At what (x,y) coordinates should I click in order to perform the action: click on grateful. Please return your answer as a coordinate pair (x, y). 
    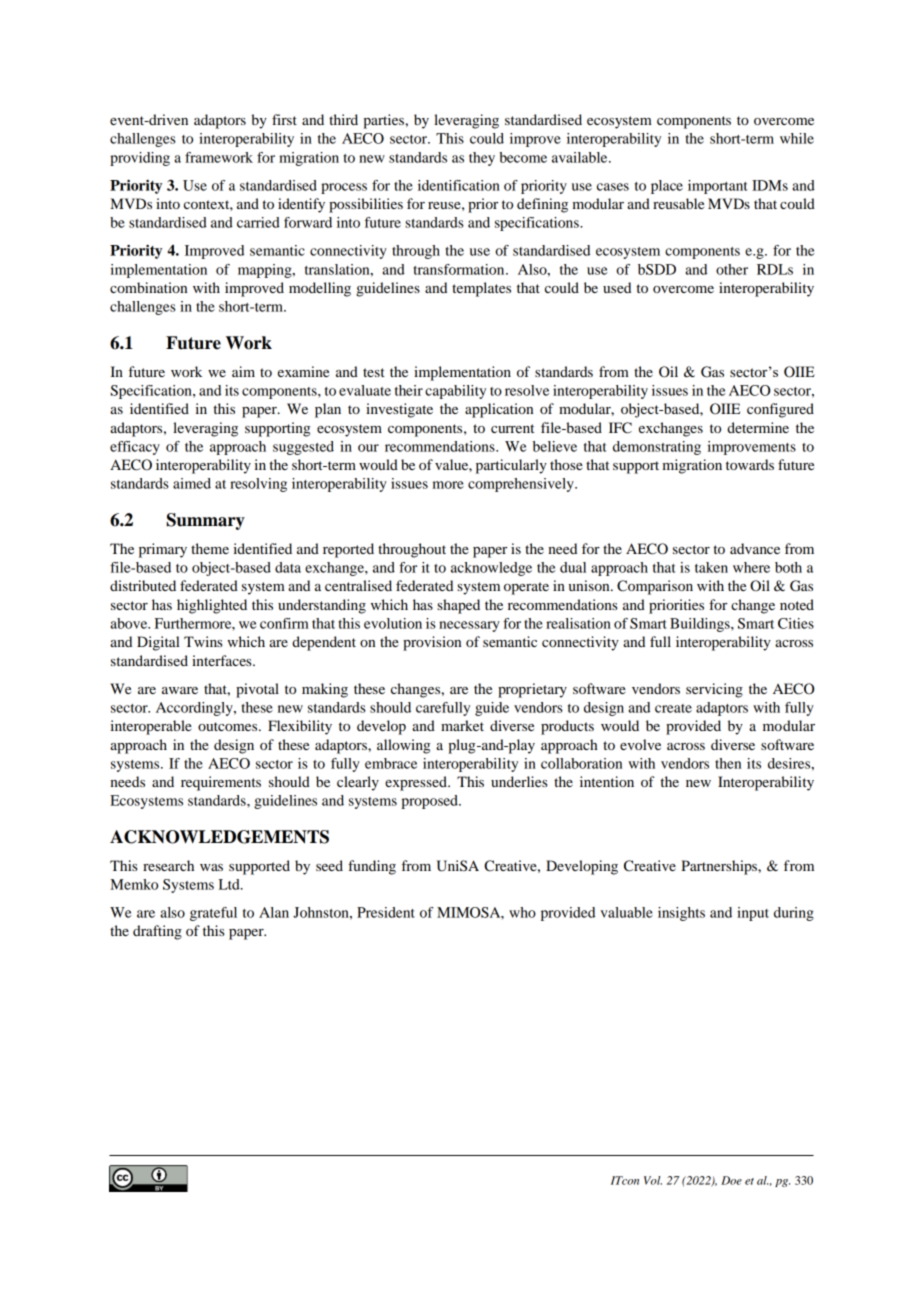
    Looking at the image, I should click on (213, 914).
